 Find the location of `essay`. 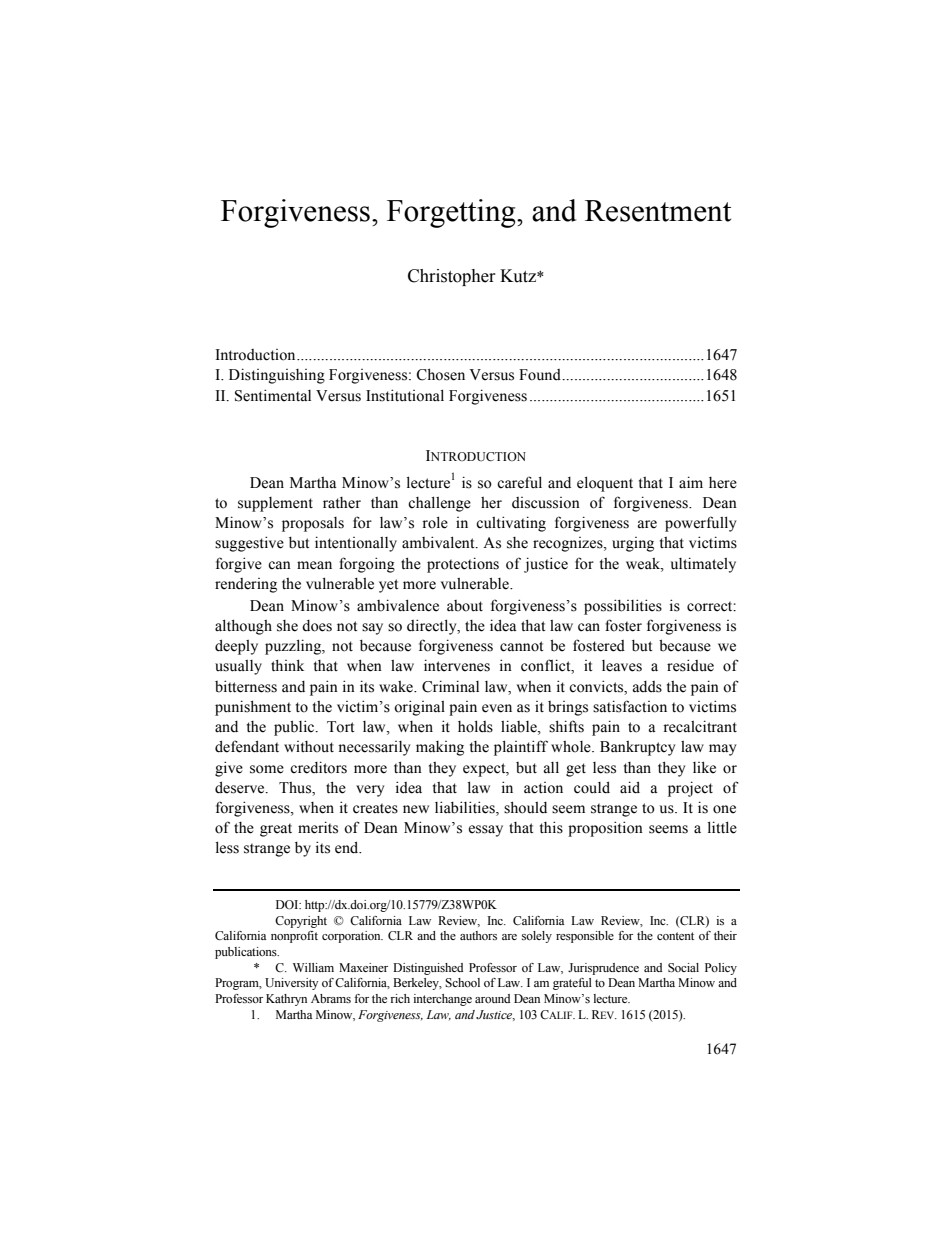

essay is located at coordinates (486, 831).
